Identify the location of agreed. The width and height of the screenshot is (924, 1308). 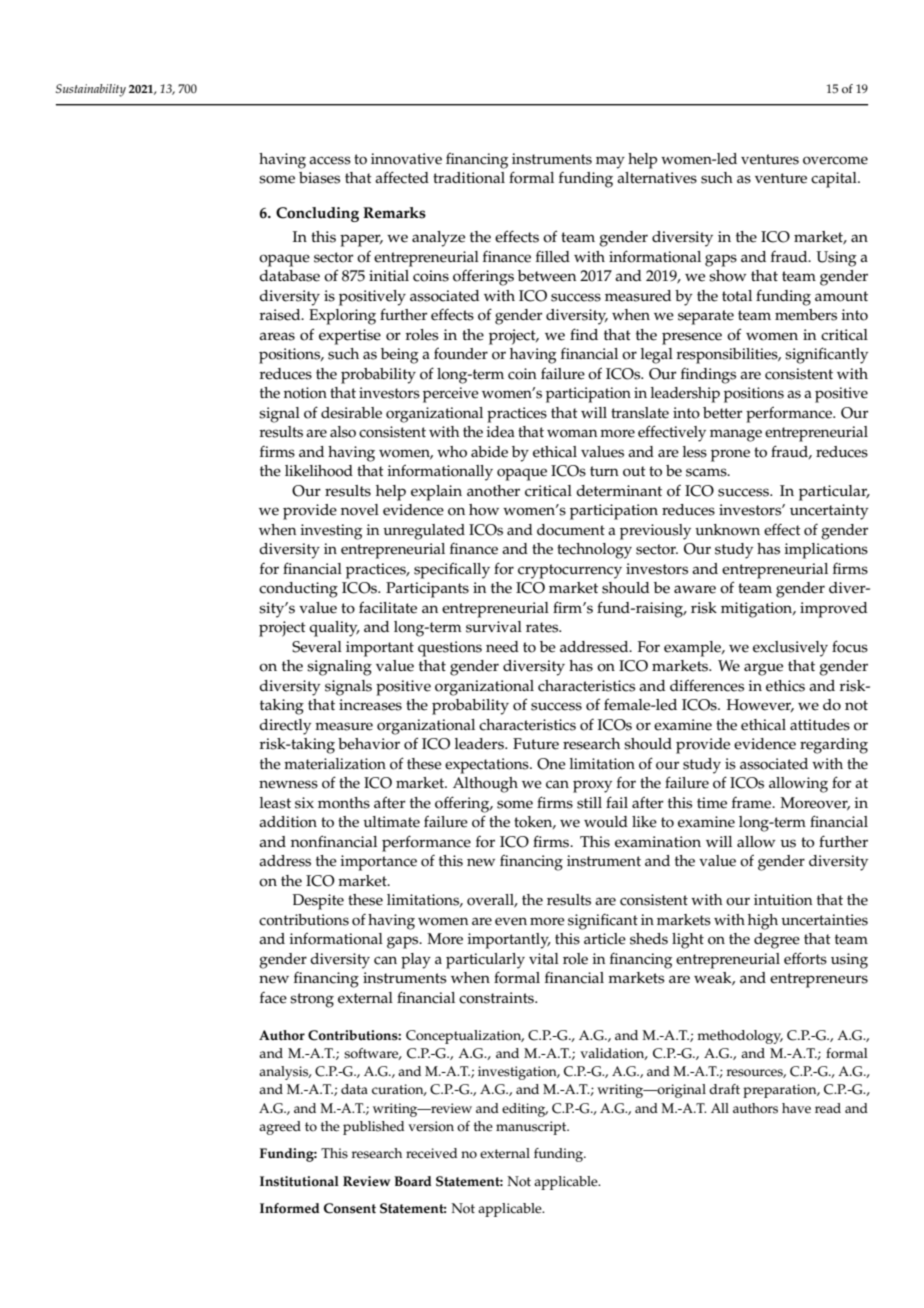
(280, 1128).
